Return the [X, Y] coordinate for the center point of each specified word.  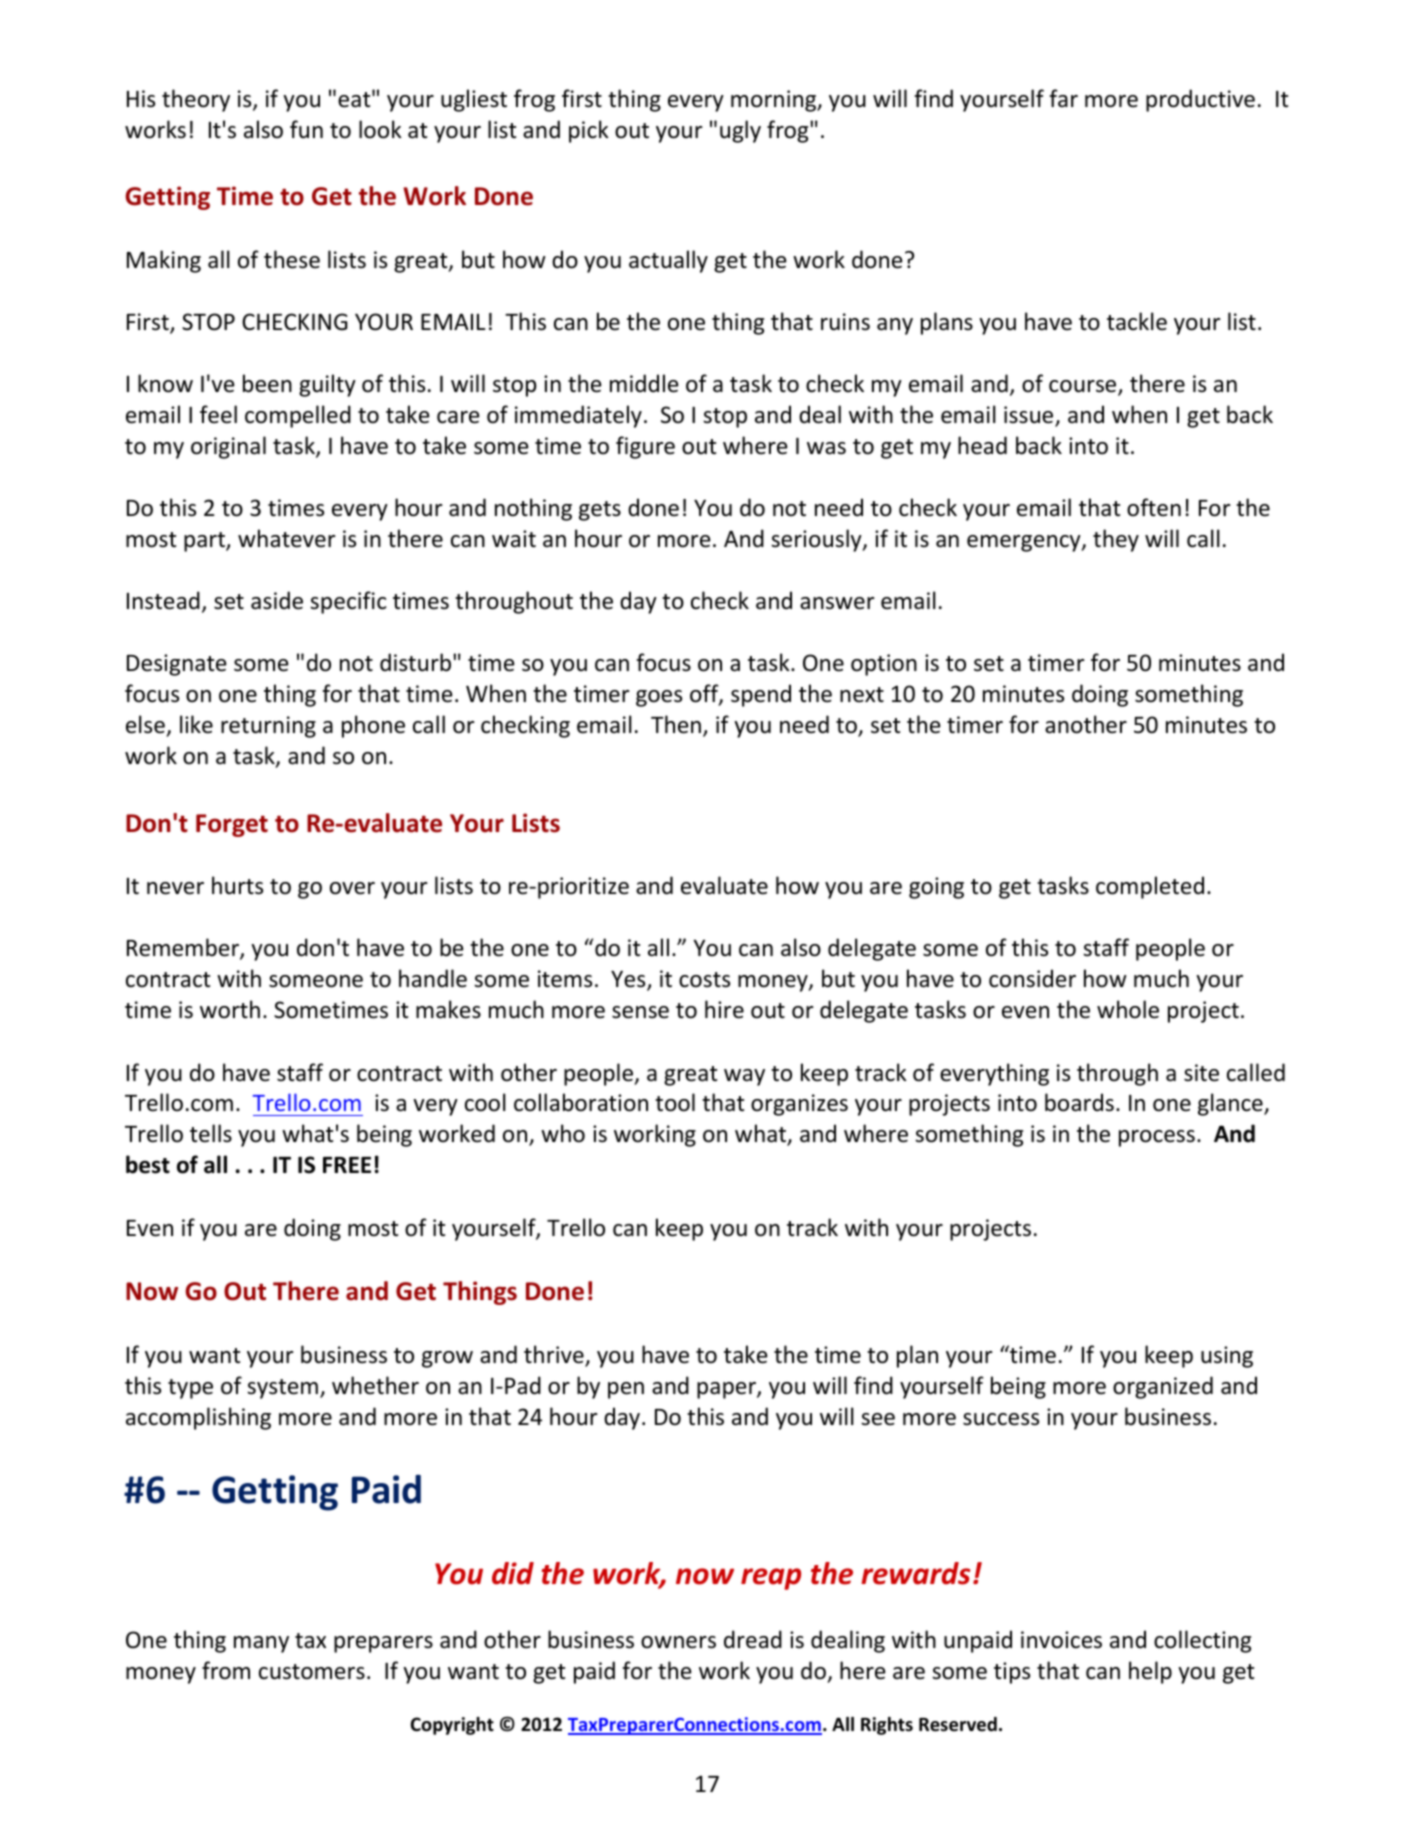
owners [678, 1642]
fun [306, 129]
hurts [237, 885]
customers [312, 1672]
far [1063, 98]
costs [704, 980]
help [1150, 1672]
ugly [740, 131]
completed [1150, 887]
